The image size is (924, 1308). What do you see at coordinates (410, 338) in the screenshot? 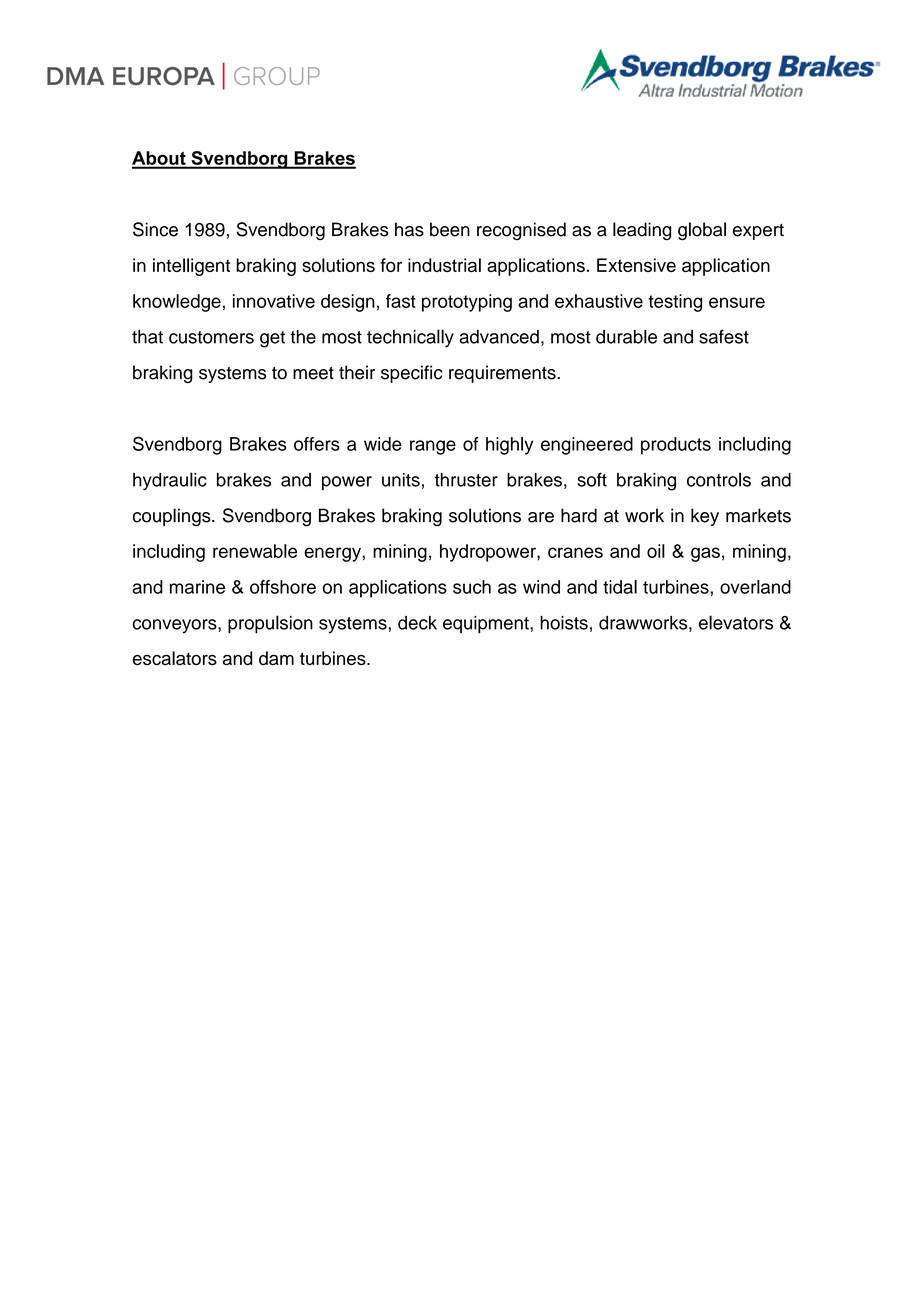
I see `technically` at bounding box center [410, 338].
